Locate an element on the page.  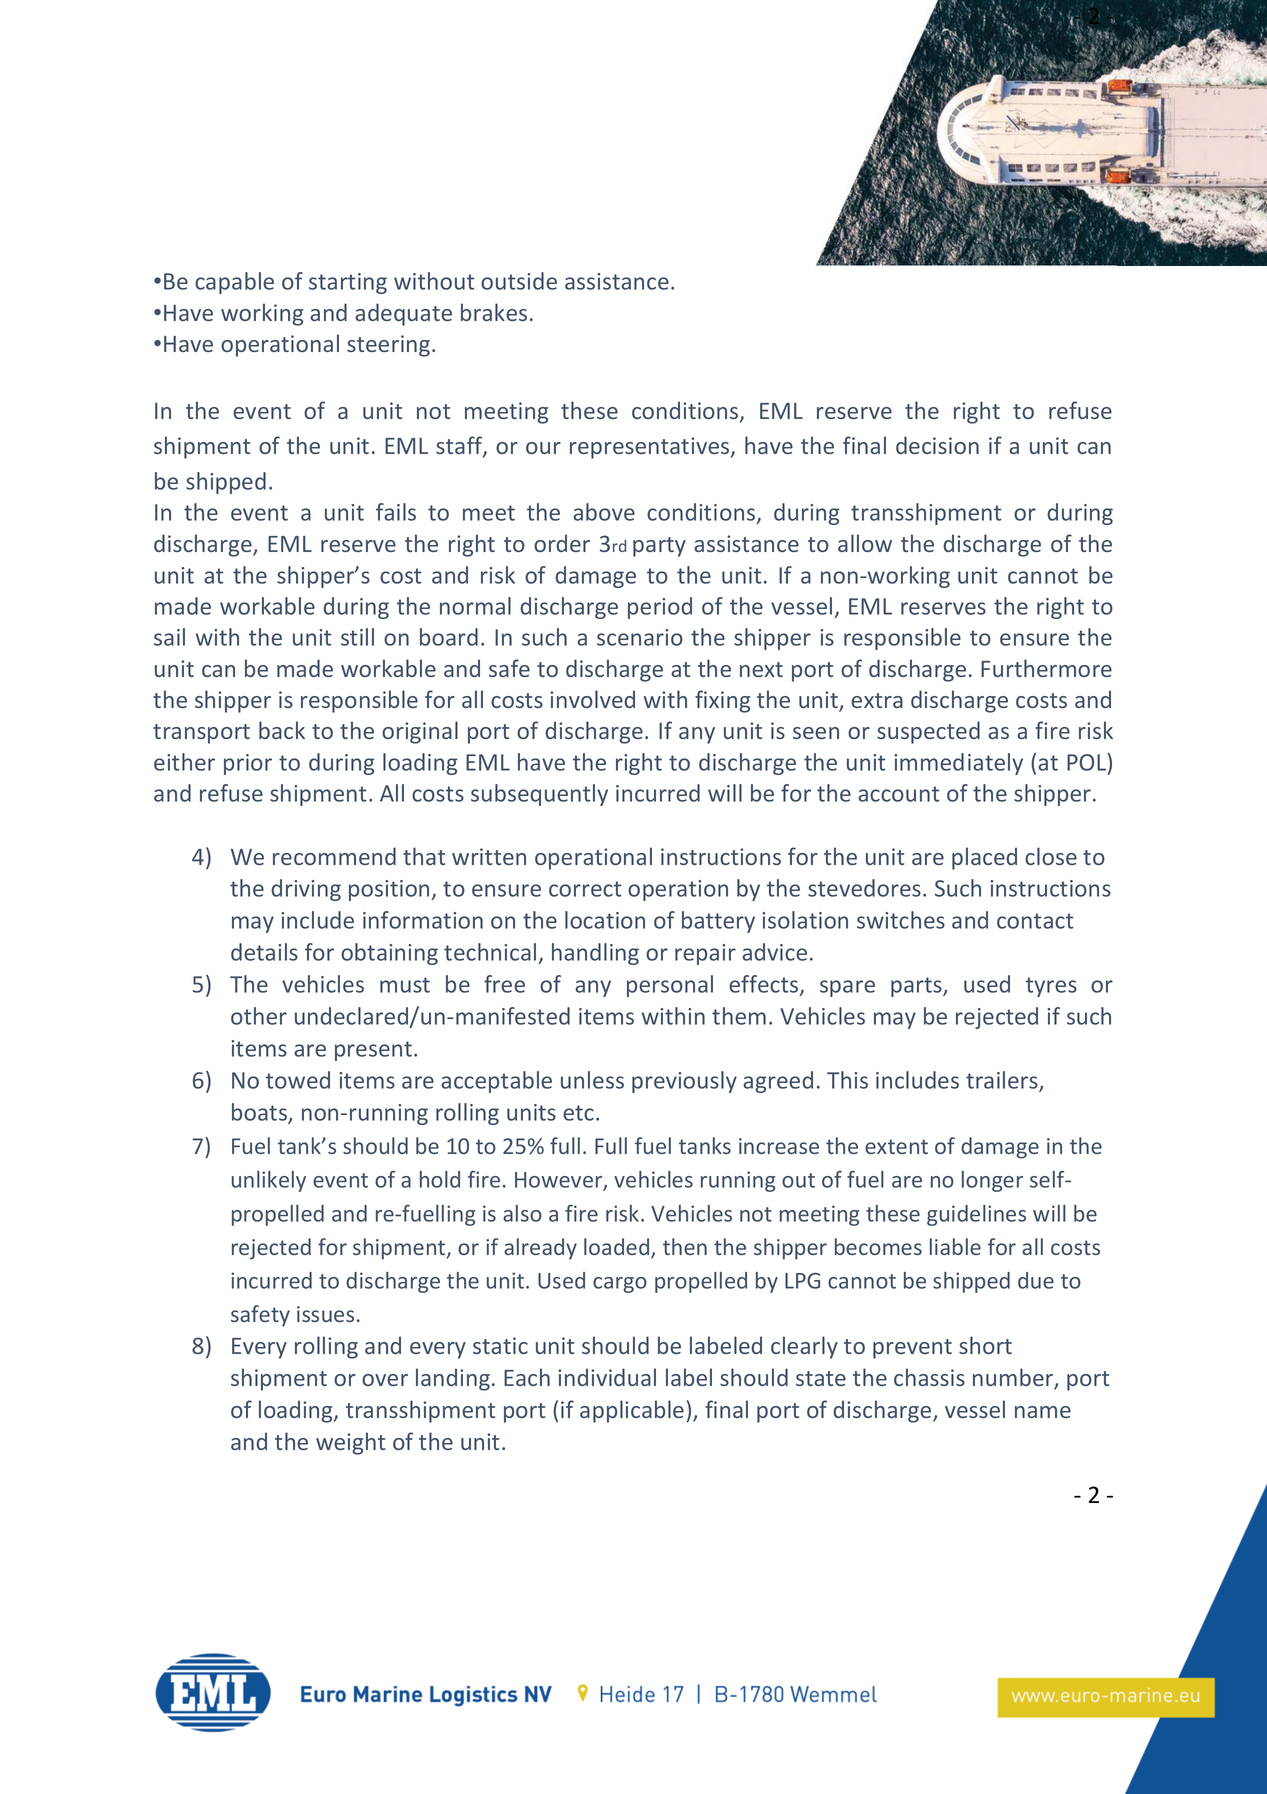
weight is located at coordinates (350, 1443).
